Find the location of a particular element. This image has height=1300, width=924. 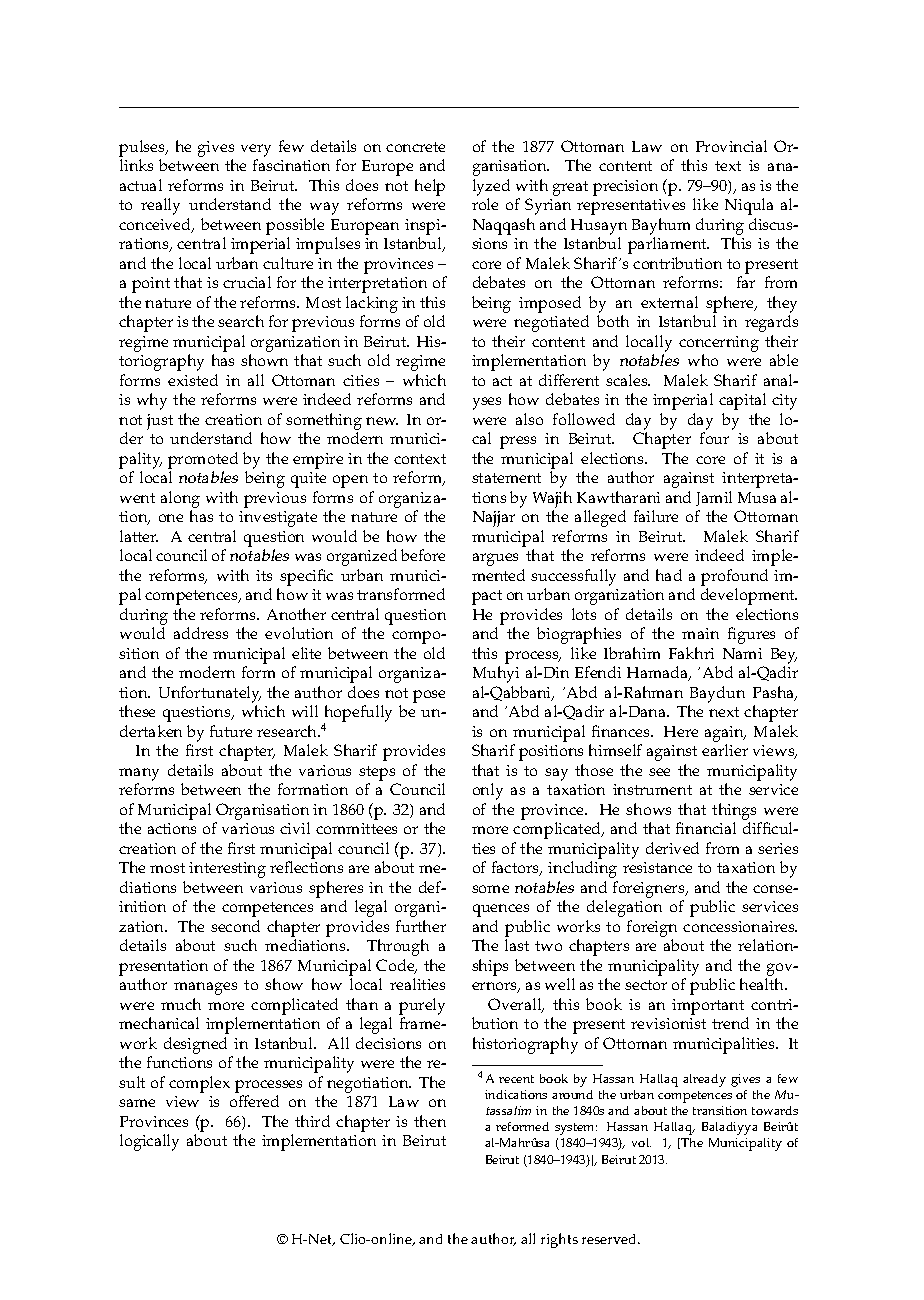

future is located at coordinates (231, 731).
